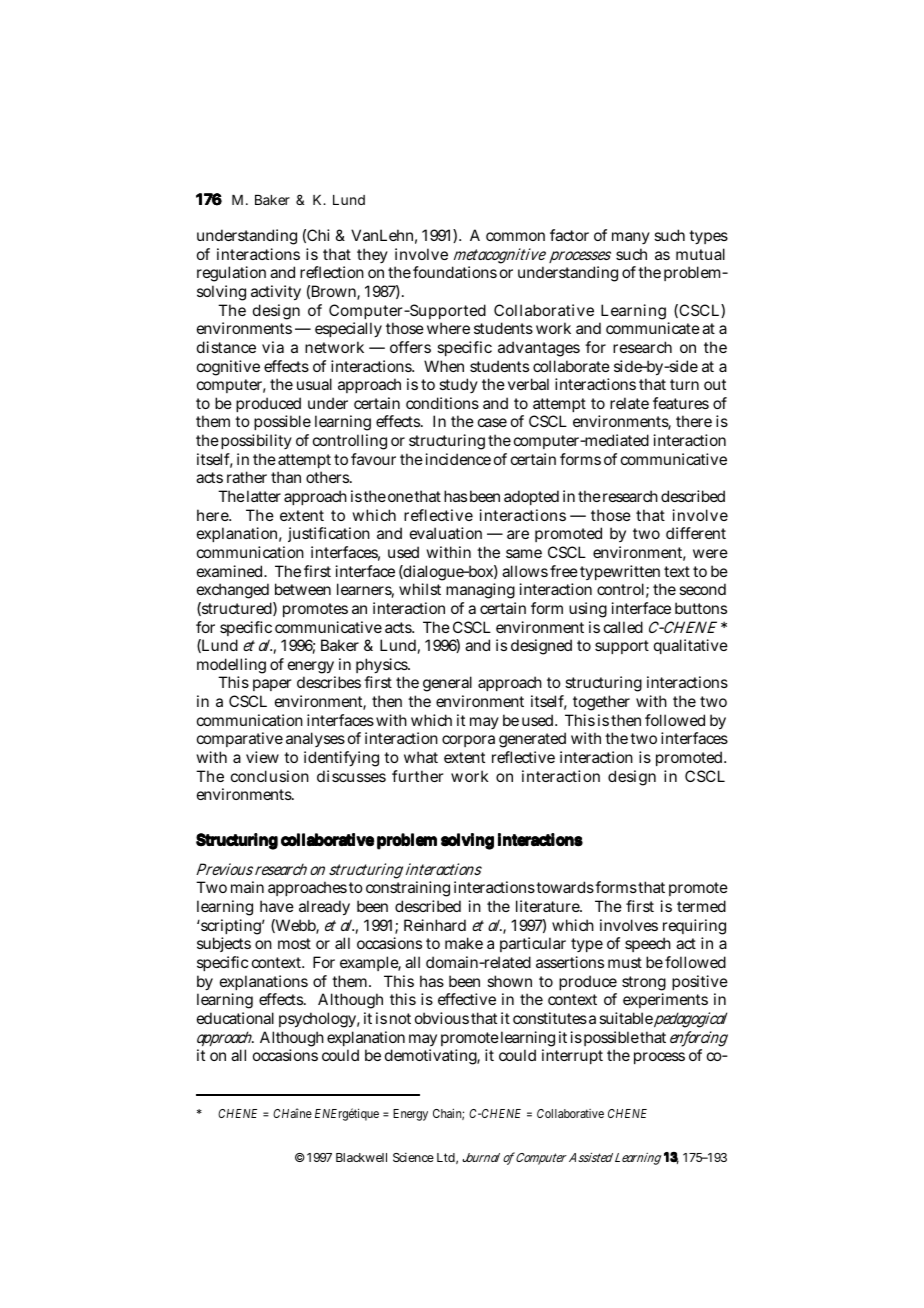  I want to click on describes, so click(329, 682).
